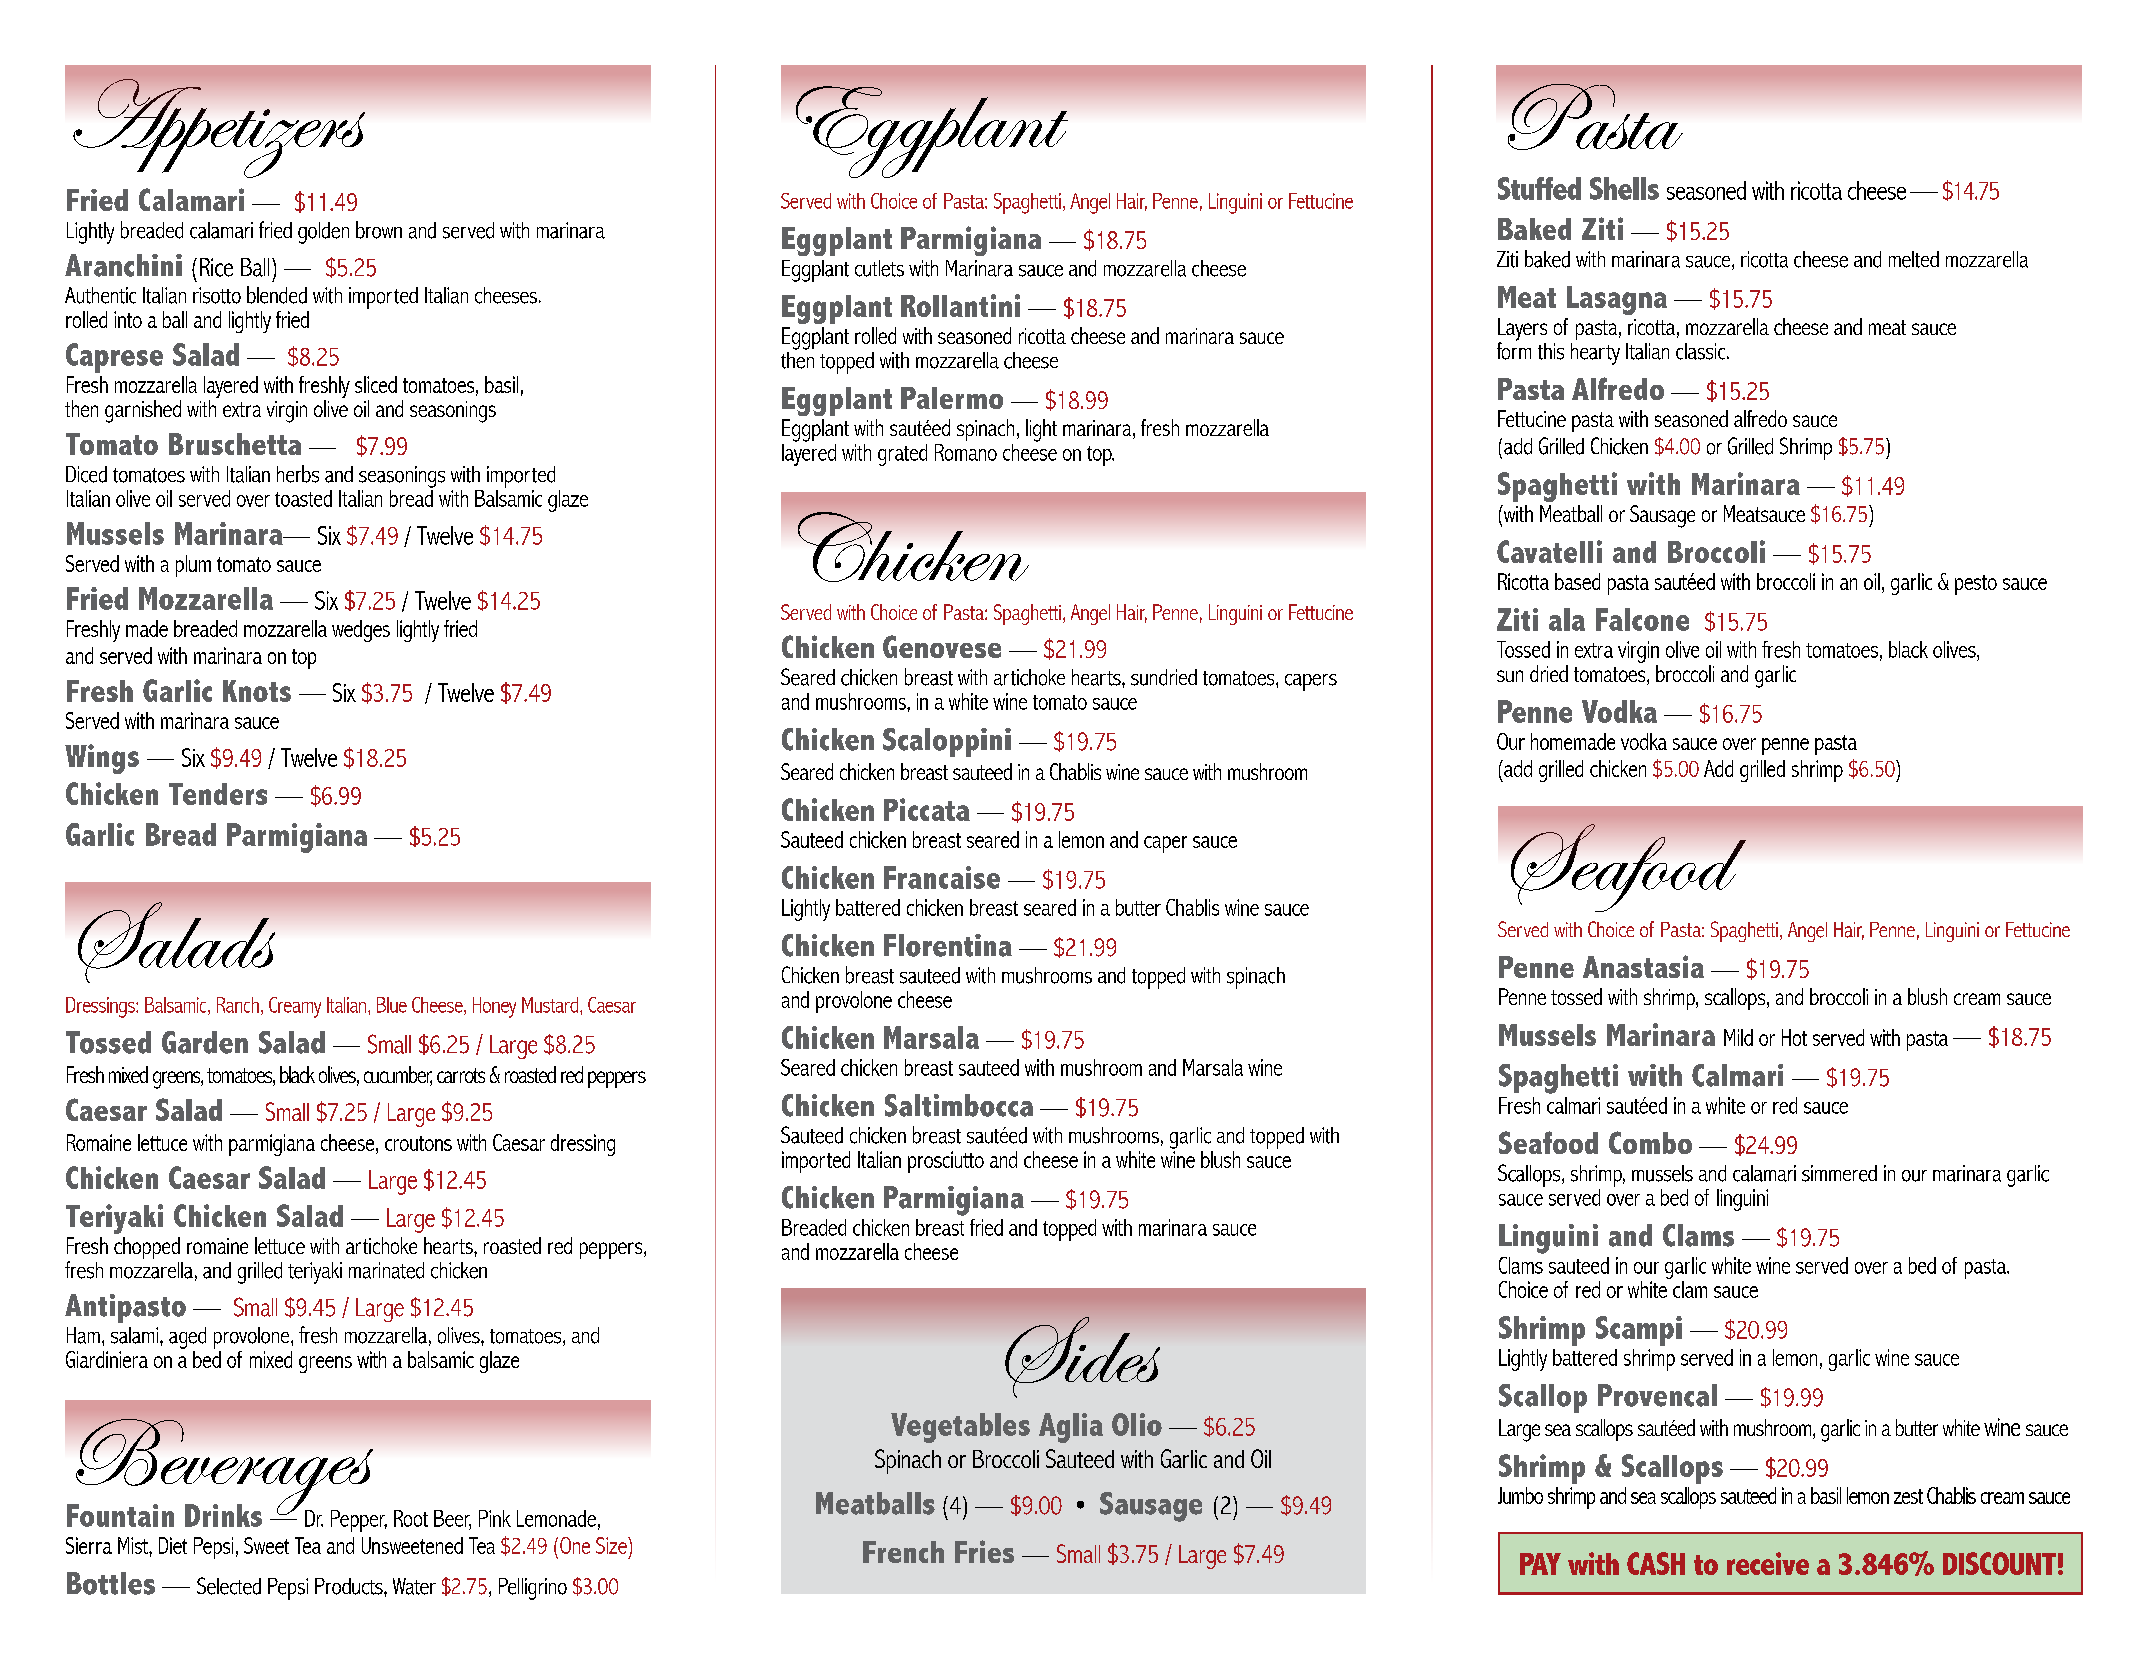 Image resolution: width=2147 pixels, height=1659 pixels. I want to click on cutlets, so click(879, 268).
